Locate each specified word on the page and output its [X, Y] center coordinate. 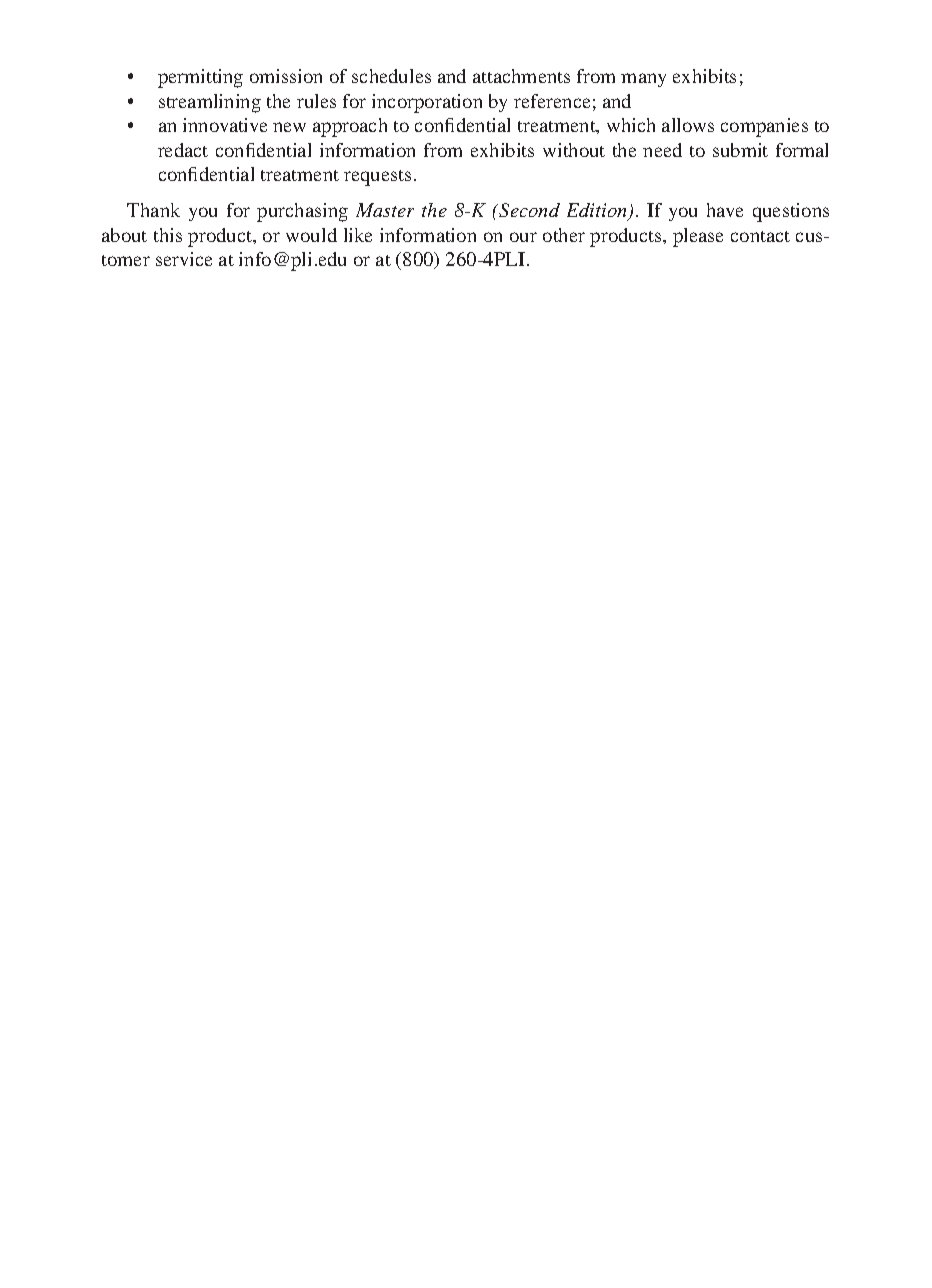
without [574, 150]
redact [183, 150]
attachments [521, 76]
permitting [200, 78]
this [168, 235]
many [643, 80]
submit [740, 150]
